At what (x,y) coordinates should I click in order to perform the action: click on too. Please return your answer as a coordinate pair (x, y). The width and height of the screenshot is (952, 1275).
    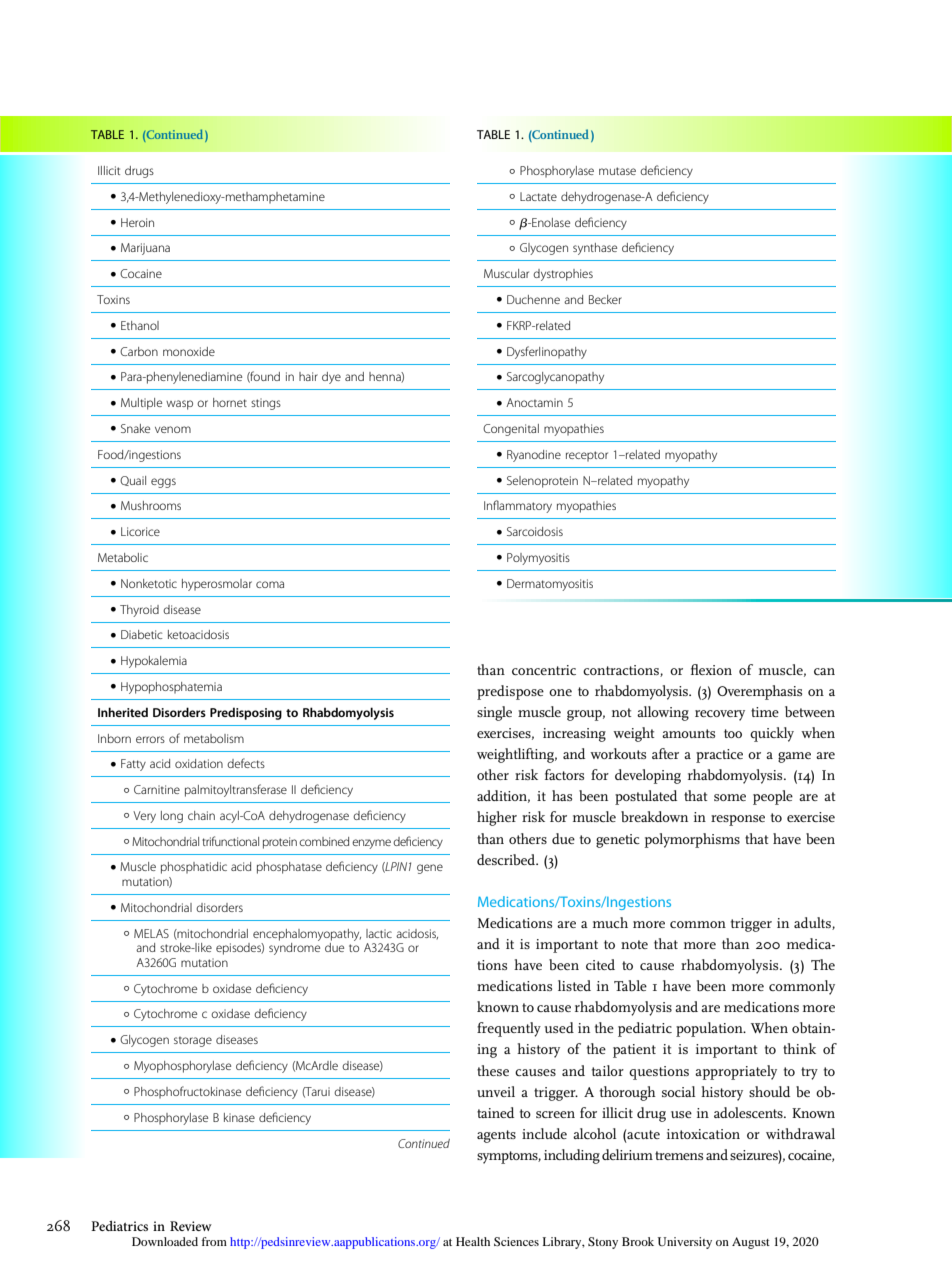
    Looking at the image, I should click on (733, 733).
